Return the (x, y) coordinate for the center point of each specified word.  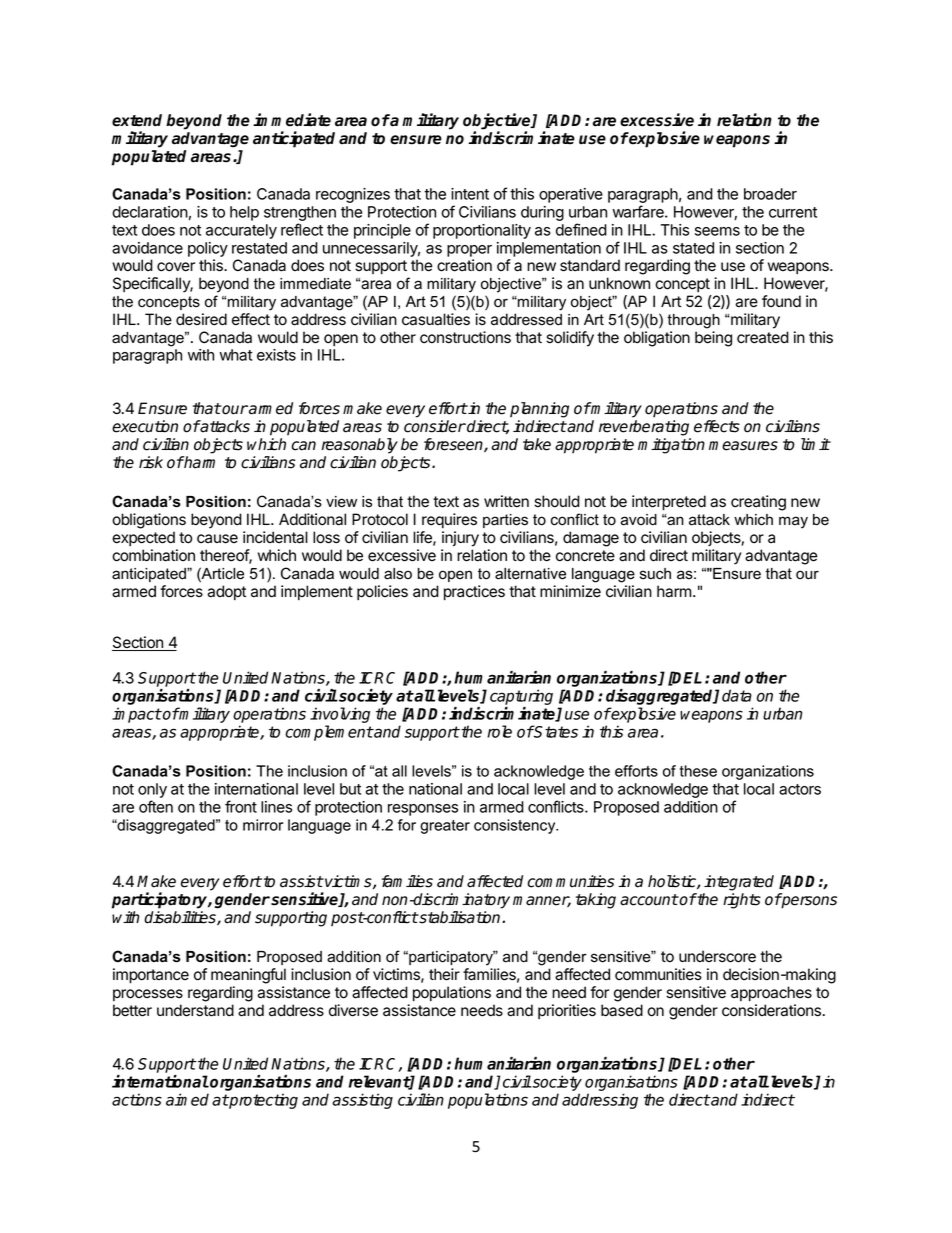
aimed (187, 1099)
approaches (771, 994)
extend (137, 120)
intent (470, 194)
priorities (567, 1011)
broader (770, 194)
